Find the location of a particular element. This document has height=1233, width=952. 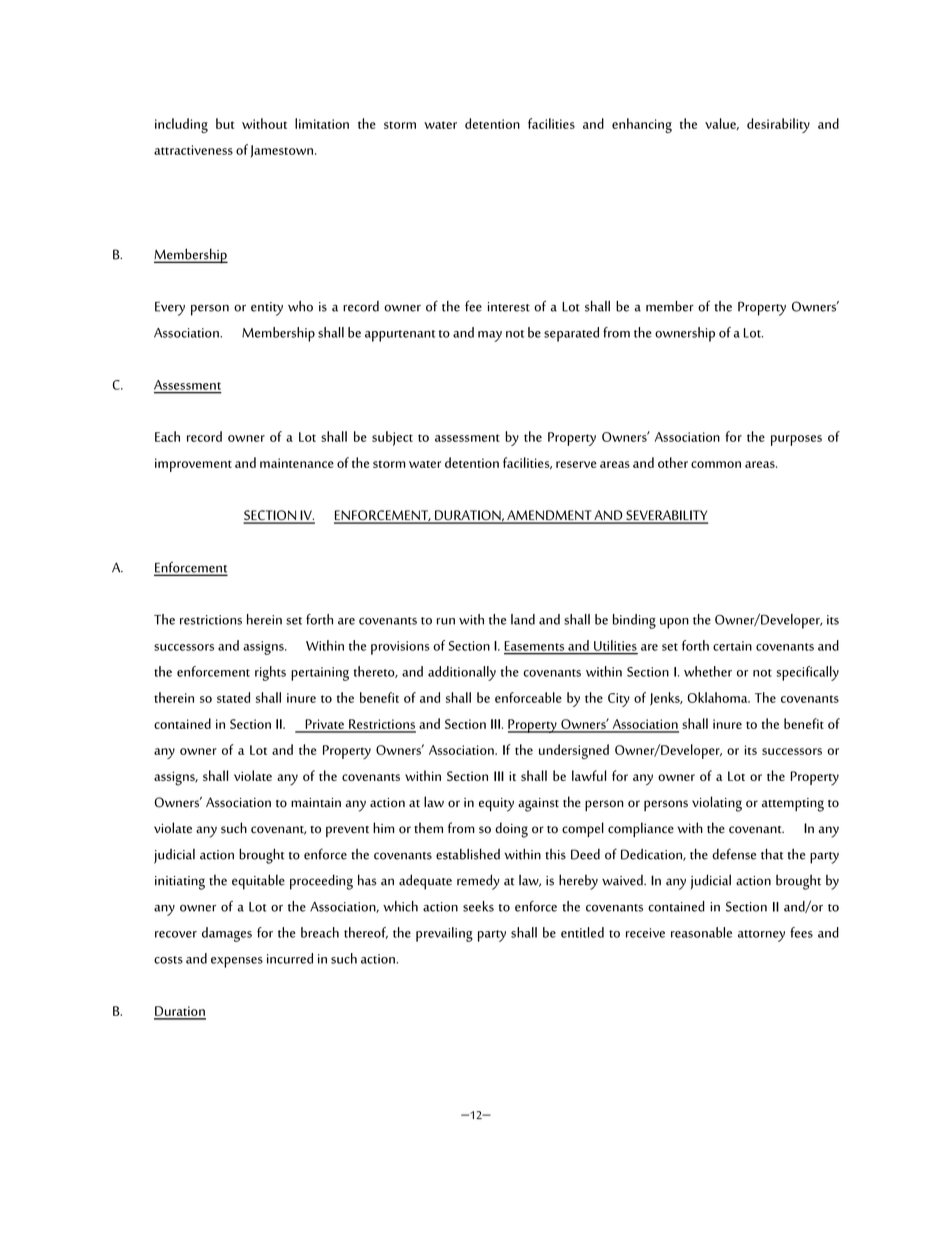

enhancing is located at coordinates (642, 125).
